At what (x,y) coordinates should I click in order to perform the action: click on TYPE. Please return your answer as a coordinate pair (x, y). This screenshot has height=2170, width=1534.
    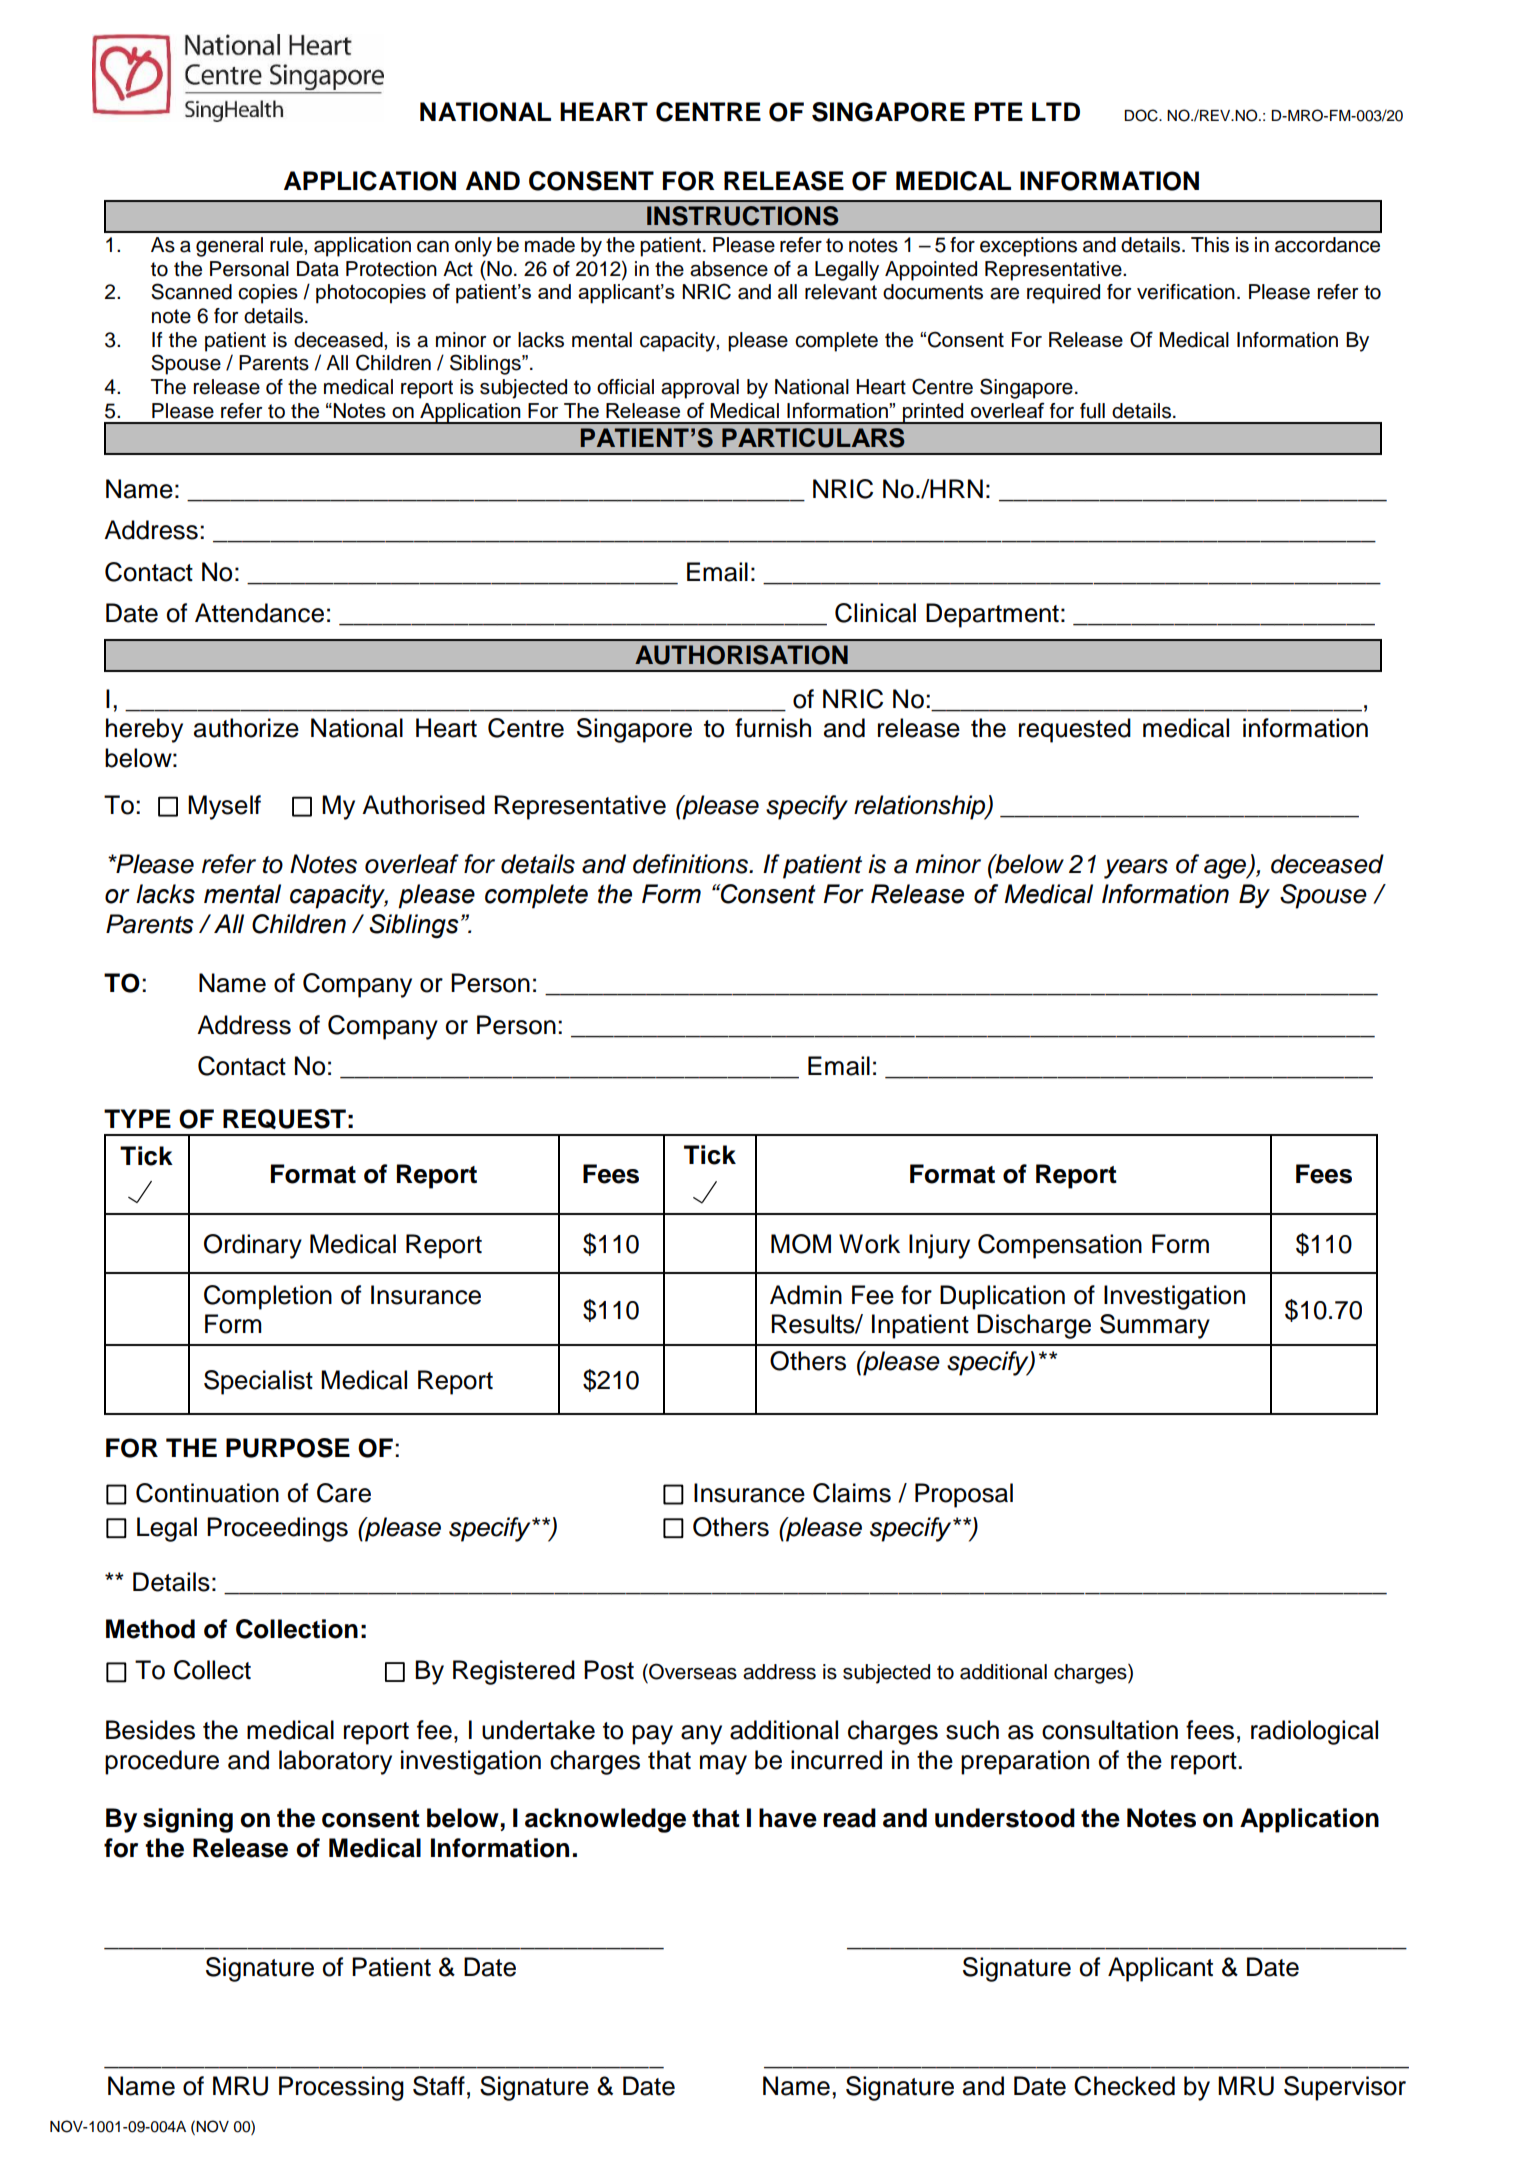
    Looking at the image, I should click on (137, 1118).
